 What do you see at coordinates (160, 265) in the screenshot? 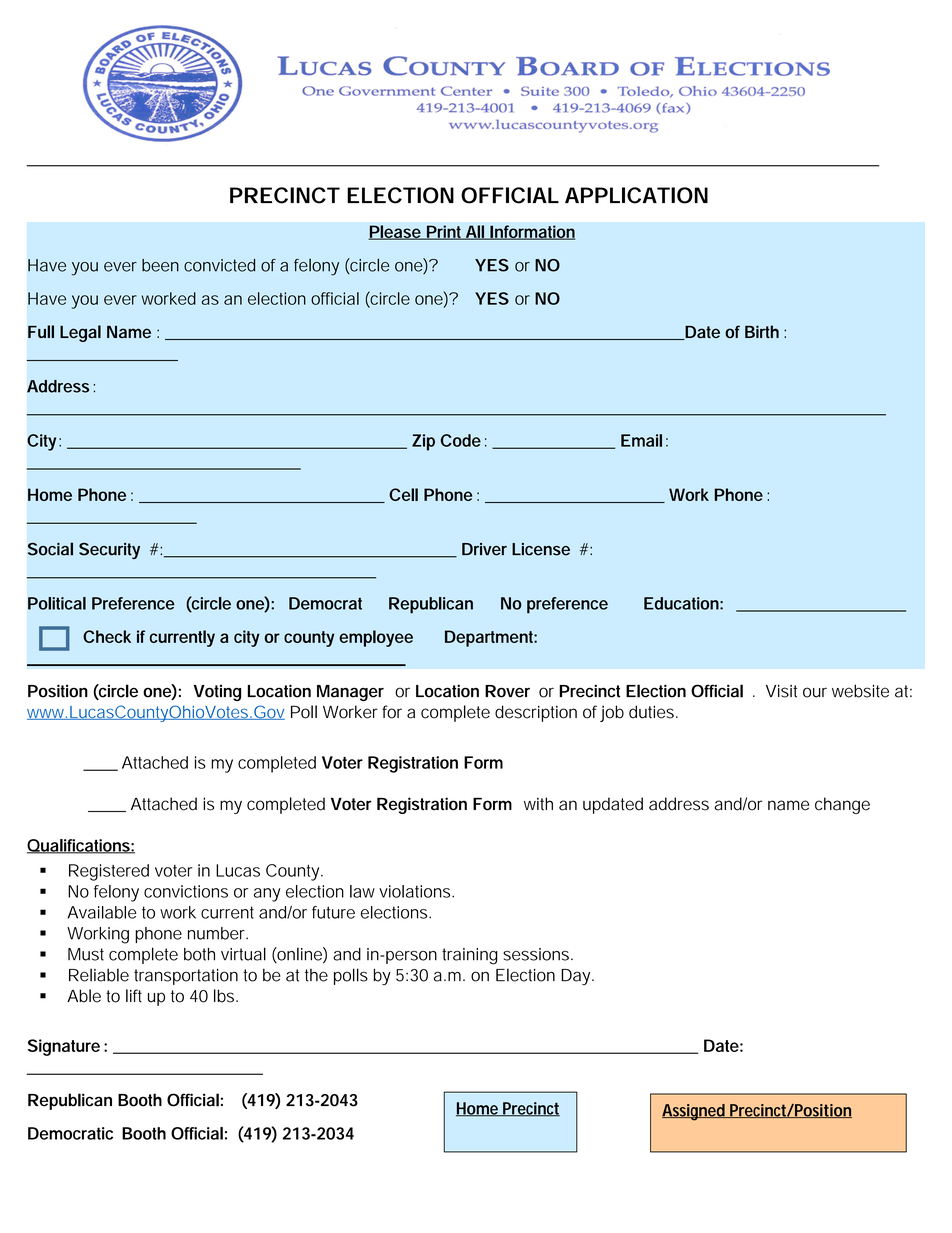
I see `been` at bounding box center [160, 265].
